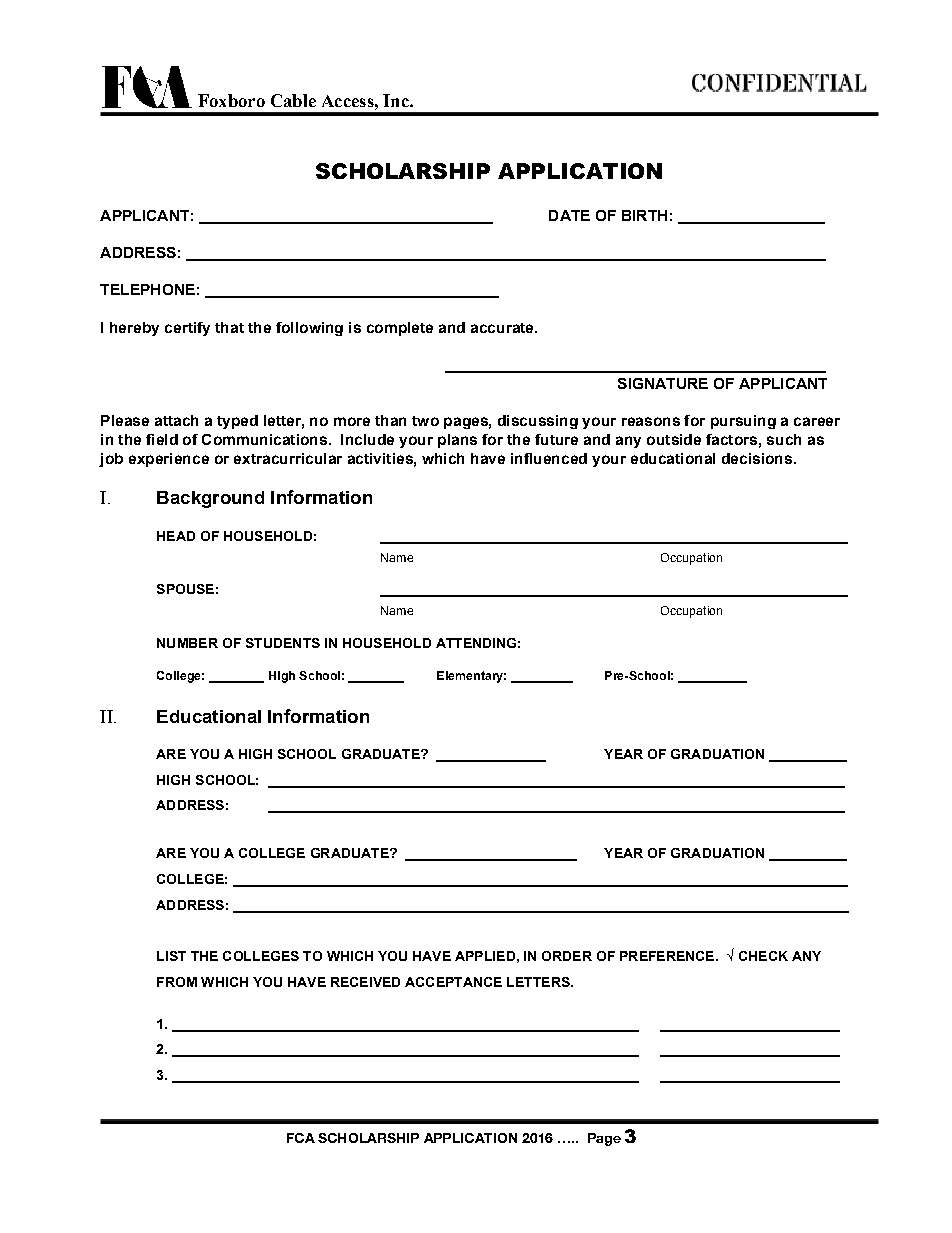  What do you see at coordinates (453, 982) in the image?
I see `ACCEPTANCE` at bounding box center [453, 982].
